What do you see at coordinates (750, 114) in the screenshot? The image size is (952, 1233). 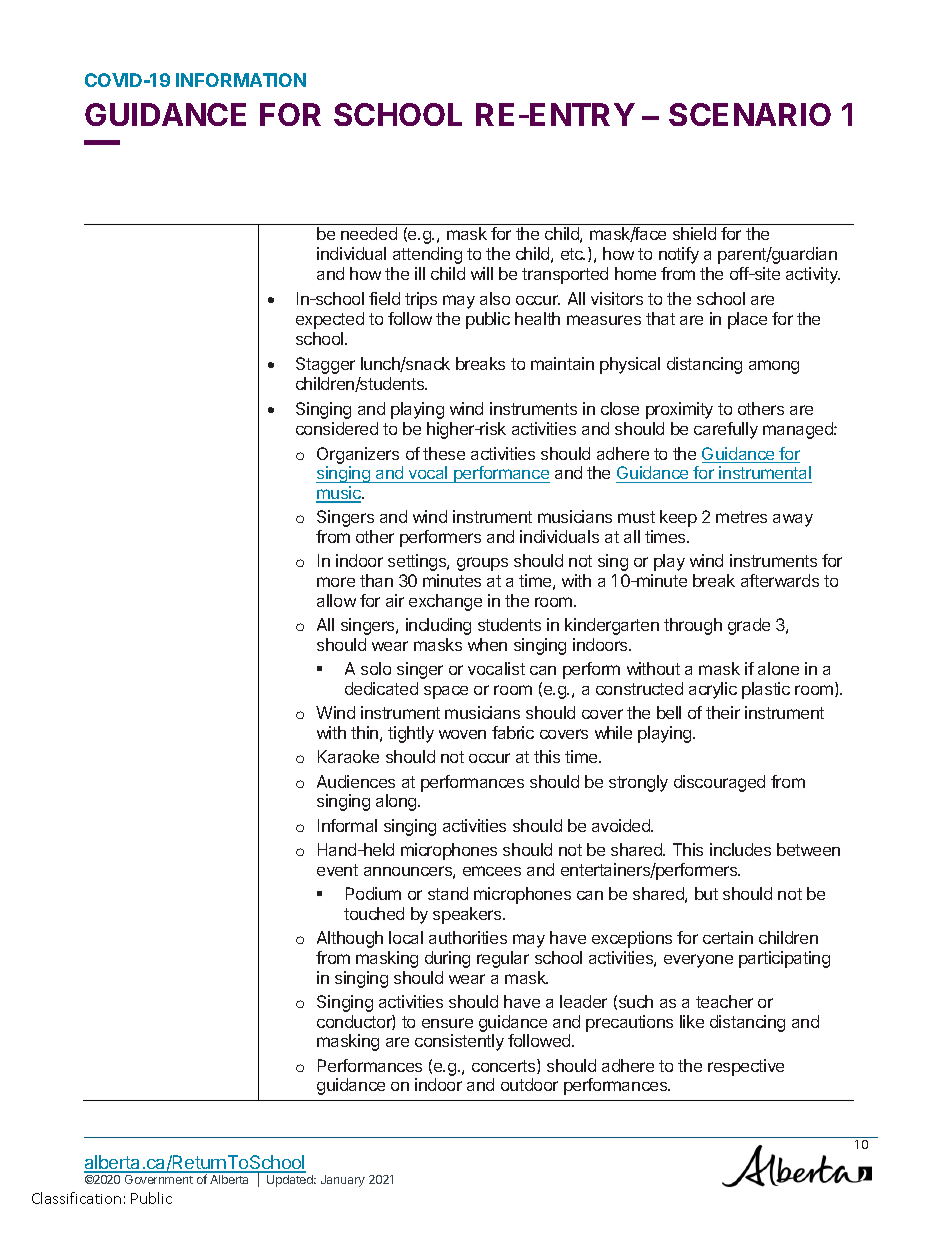 I see `SCENARIO` at bounding box center [750, 114].
